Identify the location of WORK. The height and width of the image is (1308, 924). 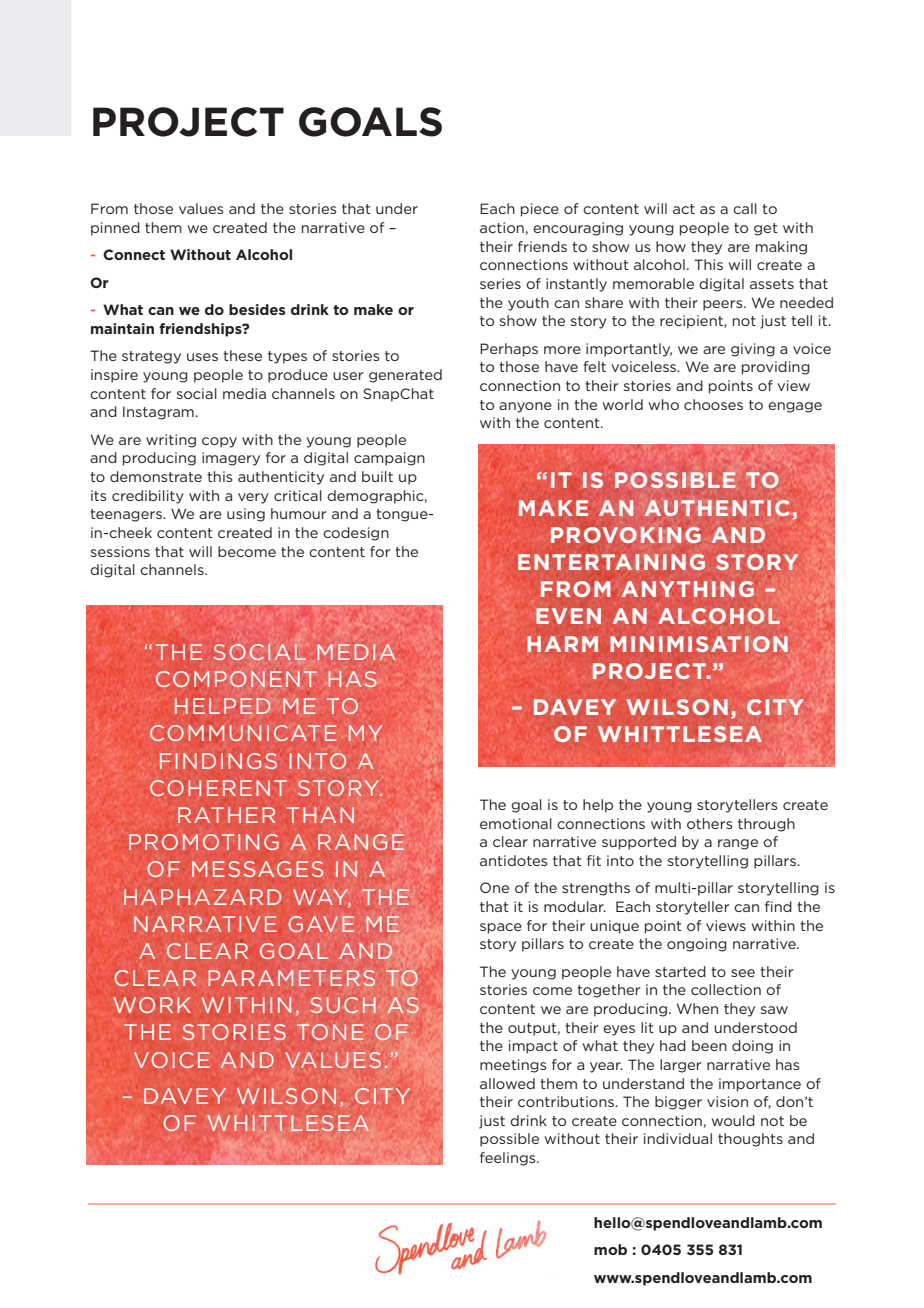
(152, 1005).
